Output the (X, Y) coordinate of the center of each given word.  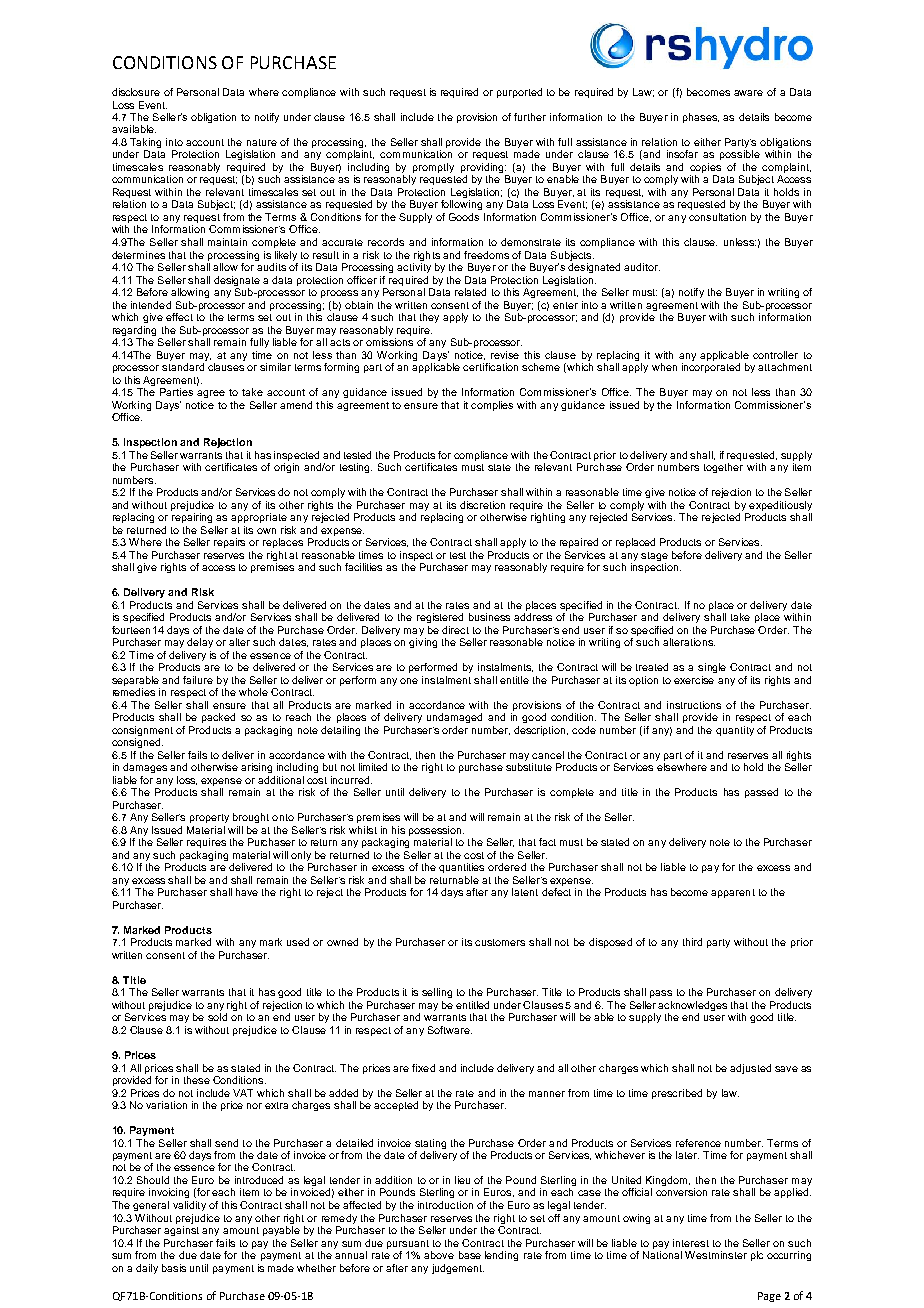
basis (174, 1268)
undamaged (454, 718)
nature (262, 142)
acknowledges (692, 1007)
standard (183, 367)
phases (701, 118)
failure (198, 680)
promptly (433, 168)
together (723, 468)
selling (437, 993)
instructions (694, 705)
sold (217, 1017)
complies (492, 406)
